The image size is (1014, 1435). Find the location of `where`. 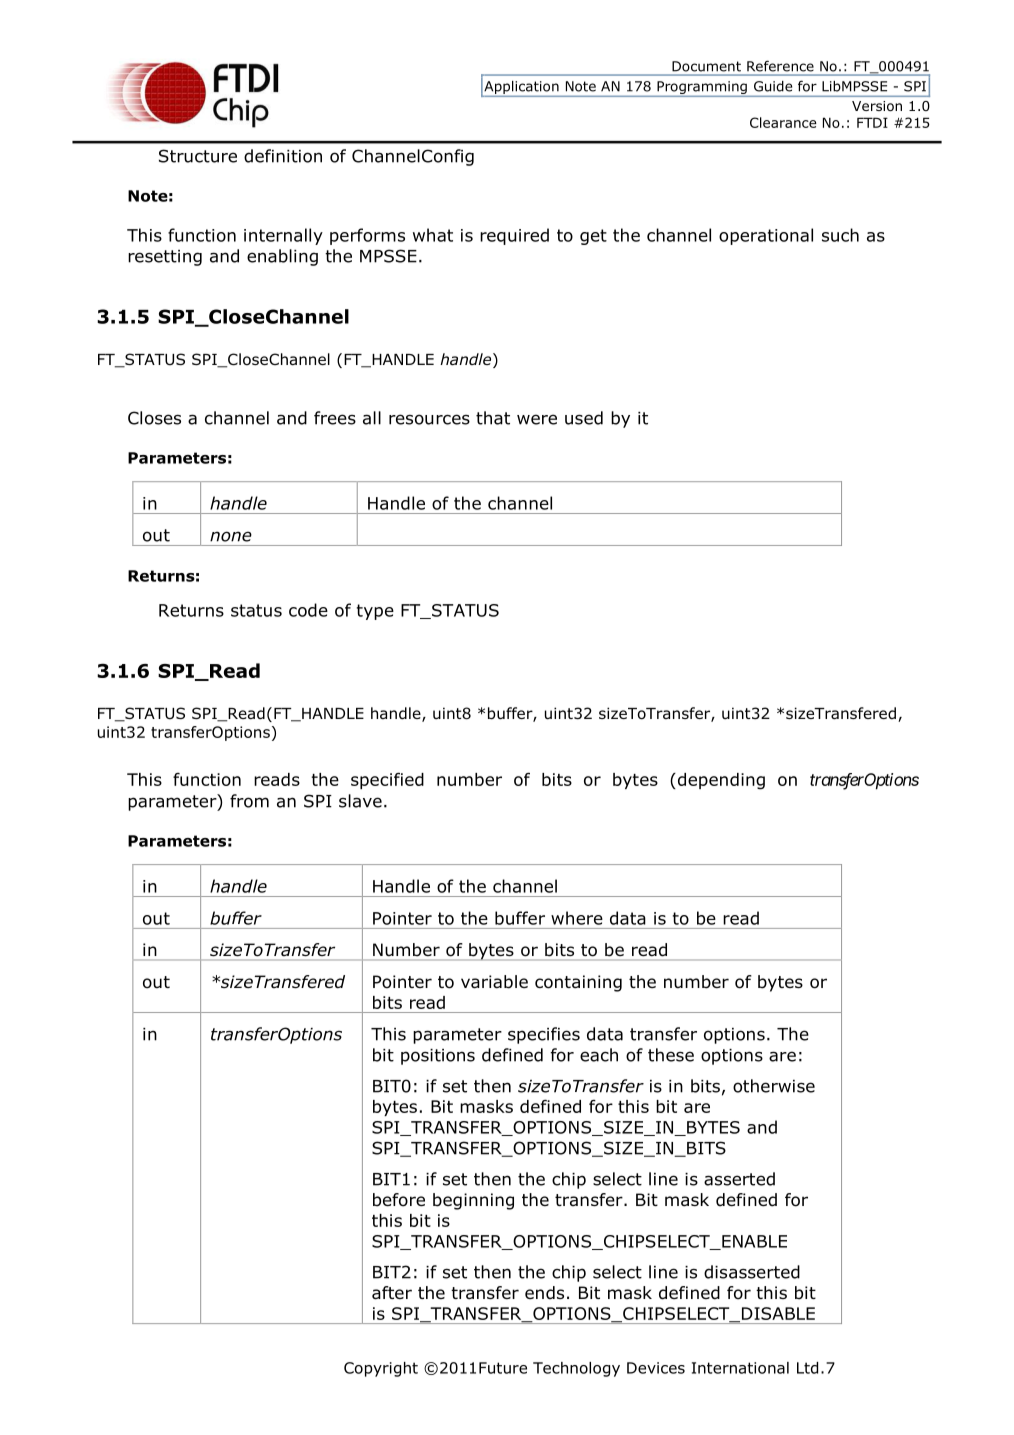

where is located at coordinates (577, 918).
